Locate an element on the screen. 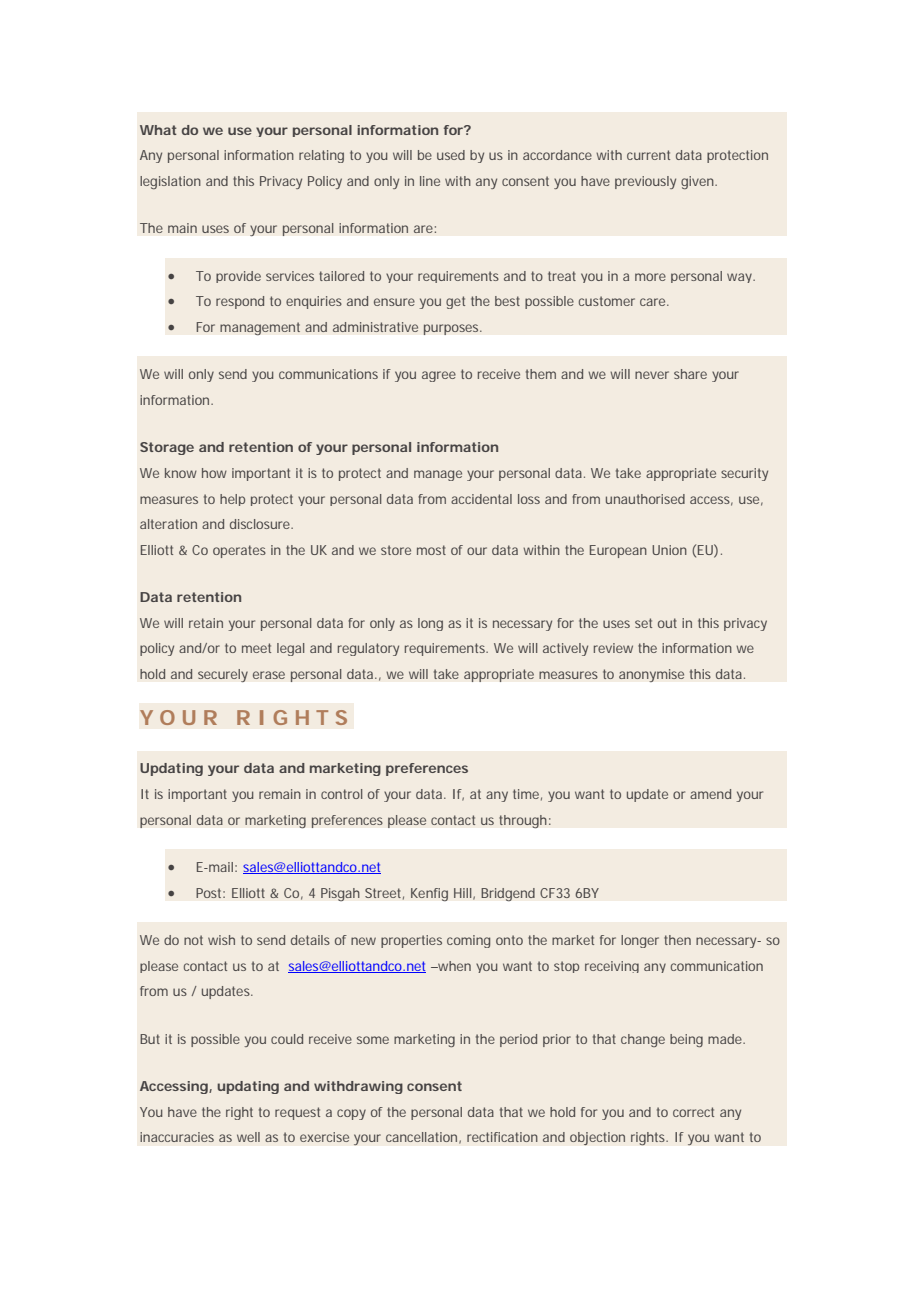  time is located at coordinates (526, 794).
